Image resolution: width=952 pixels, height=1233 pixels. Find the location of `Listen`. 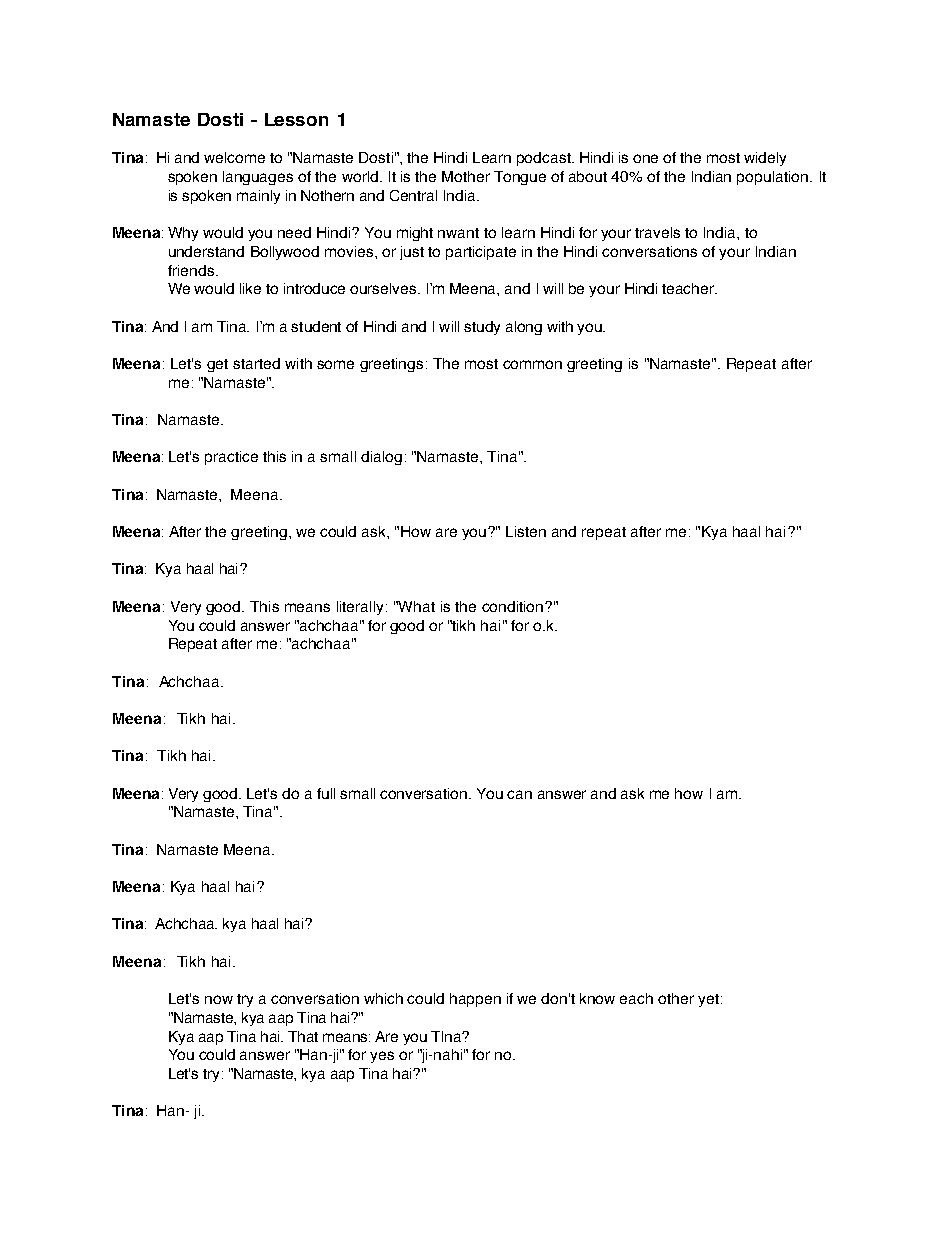

Listen is located at coordinates (526, 531).
